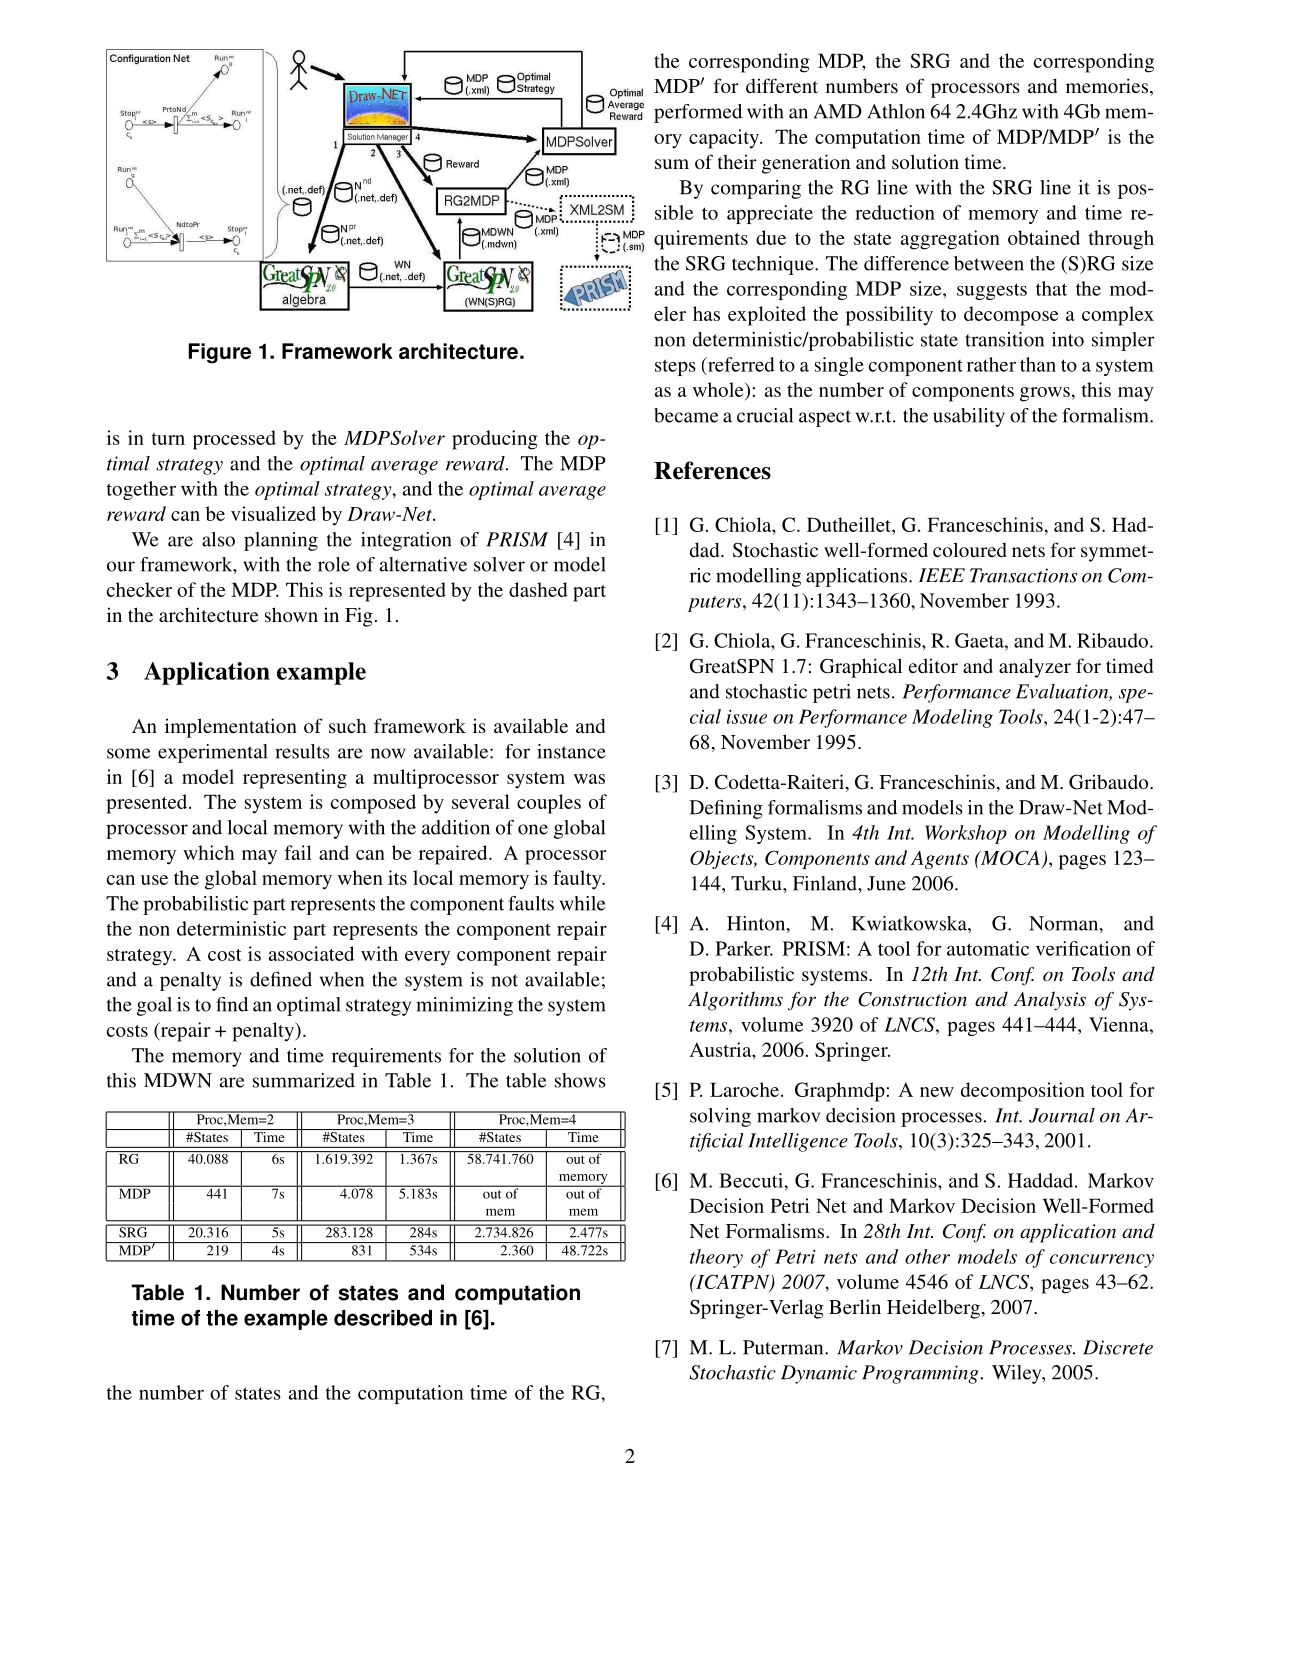  I want to click on described, so click(383, 1318).
